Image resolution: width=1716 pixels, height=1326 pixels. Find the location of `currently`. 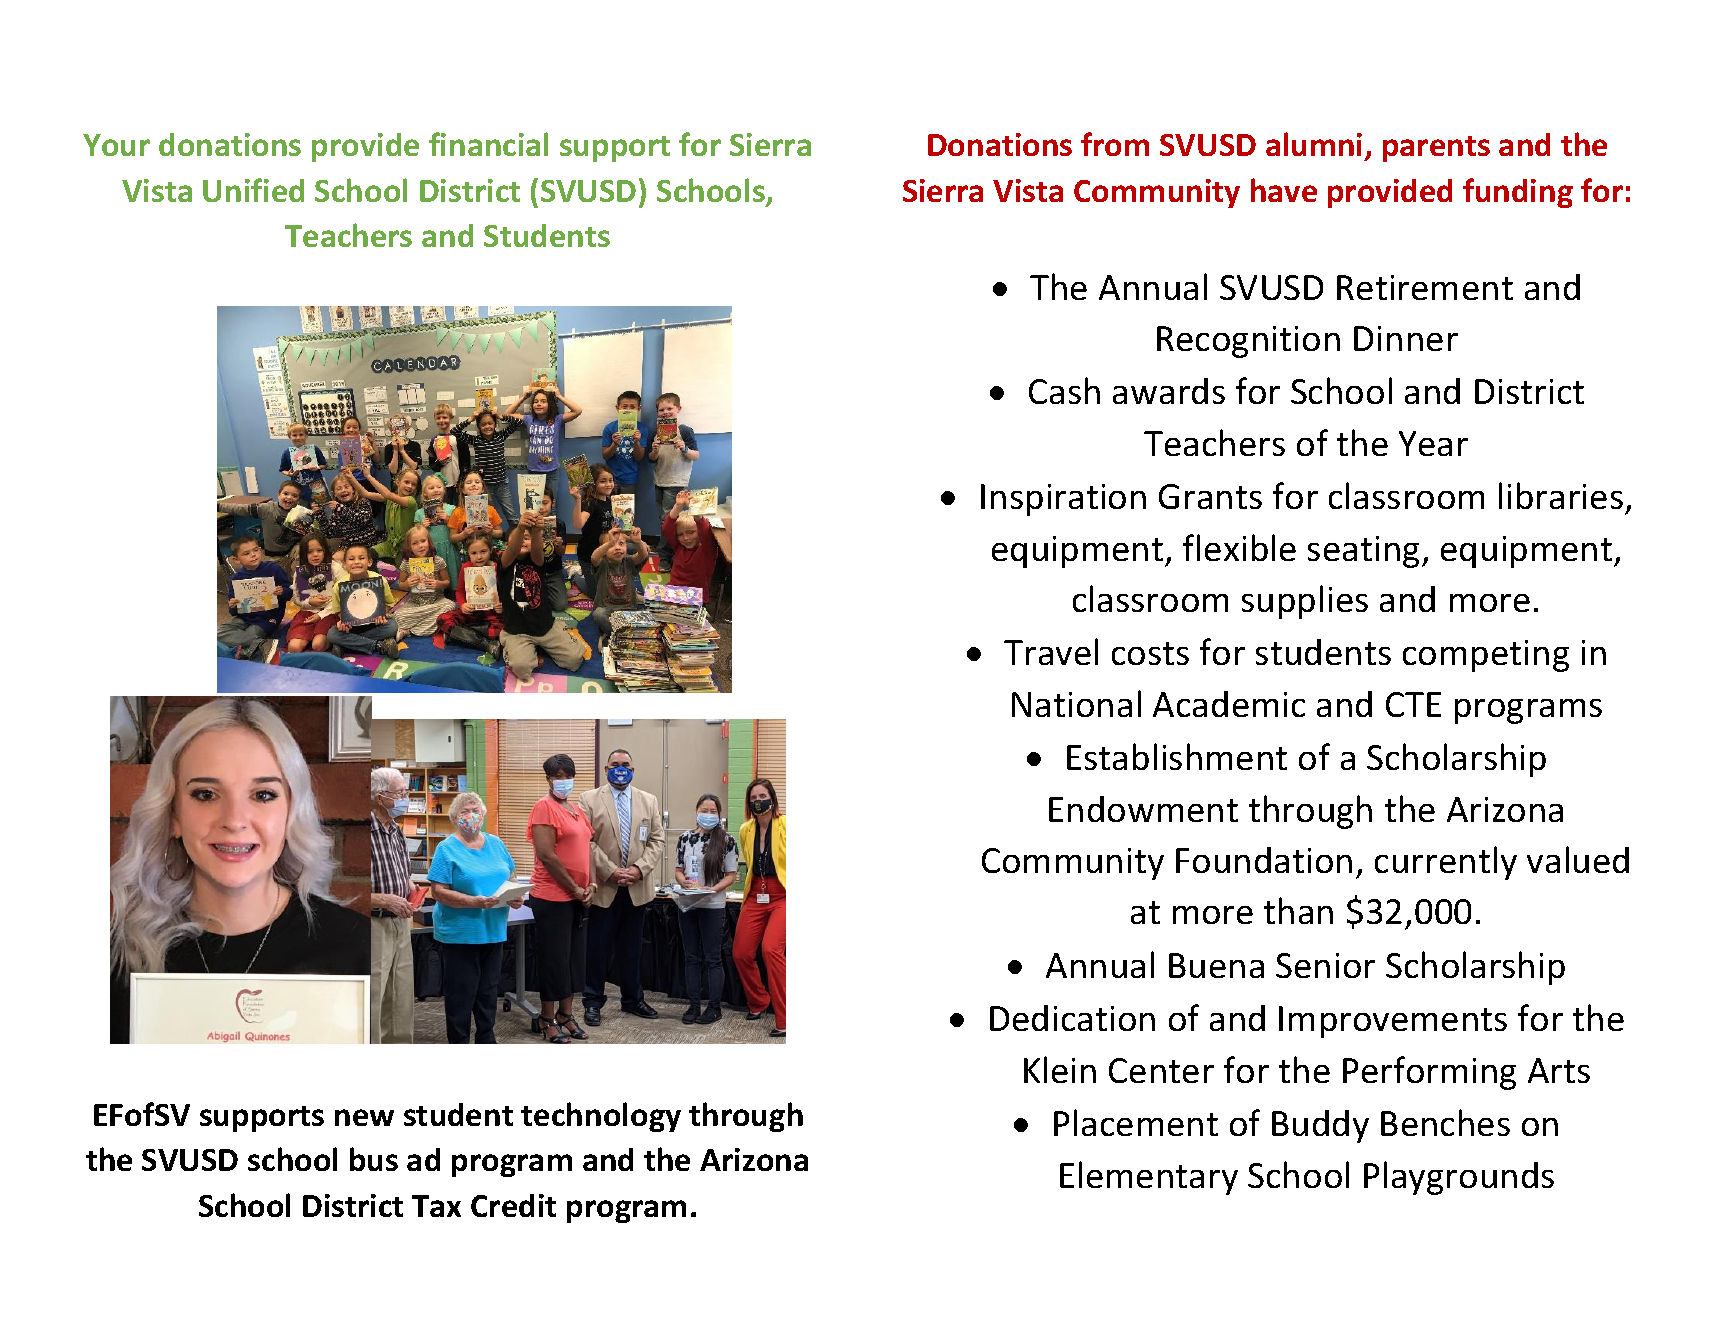

currently is located at coordinates (1446, 863).
